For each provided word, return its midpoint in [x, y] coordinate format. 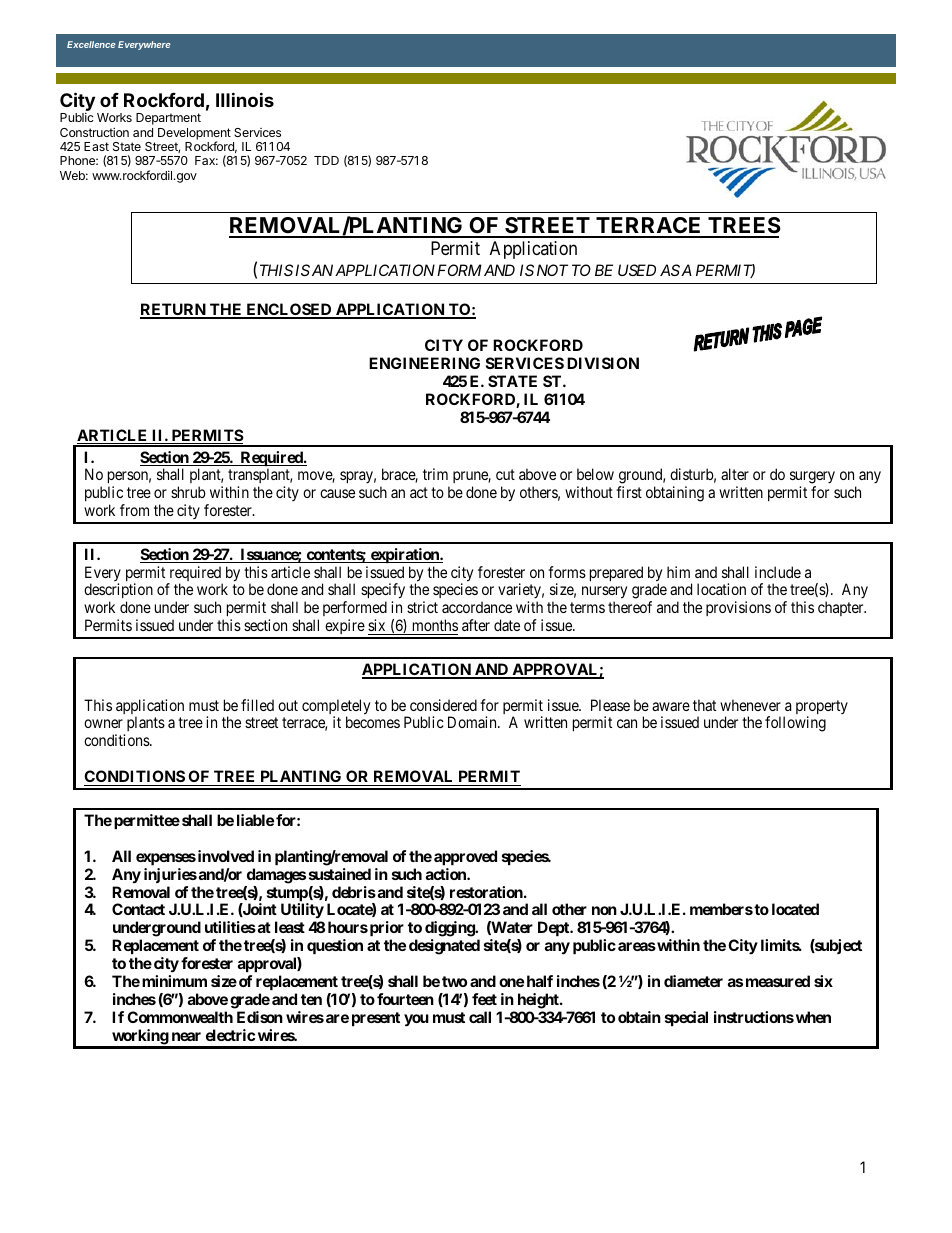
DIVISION [603, 363]
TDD [326, 160]
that [704, 705]
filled [257, 705]
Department [168, 119]
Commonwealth [180, 1017]
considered [443, 705]
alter [735, 474]
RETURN [174, 311]
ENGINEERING [424, 363]
